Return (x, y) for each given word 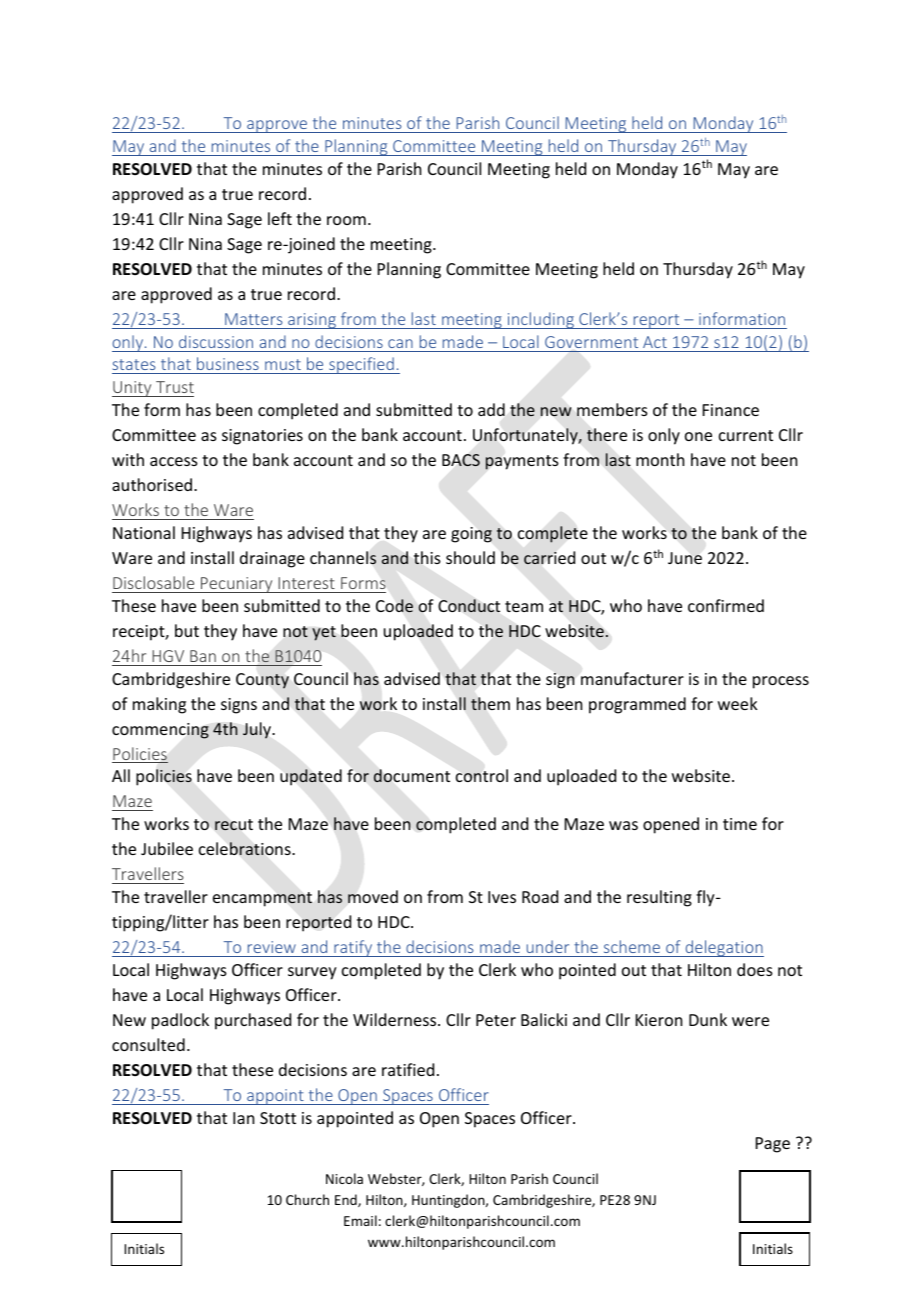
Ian (243, 1118)
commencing (160, 731)
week (738, 703)
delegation (723, 948)
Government (591, 342)
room (346, 220)
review (272, 947)
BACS (461, 460)
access (174, 461)
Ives (502, 897)
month (660, 459)
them (490, 704)
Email (360, 1220)
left (280, 218)
